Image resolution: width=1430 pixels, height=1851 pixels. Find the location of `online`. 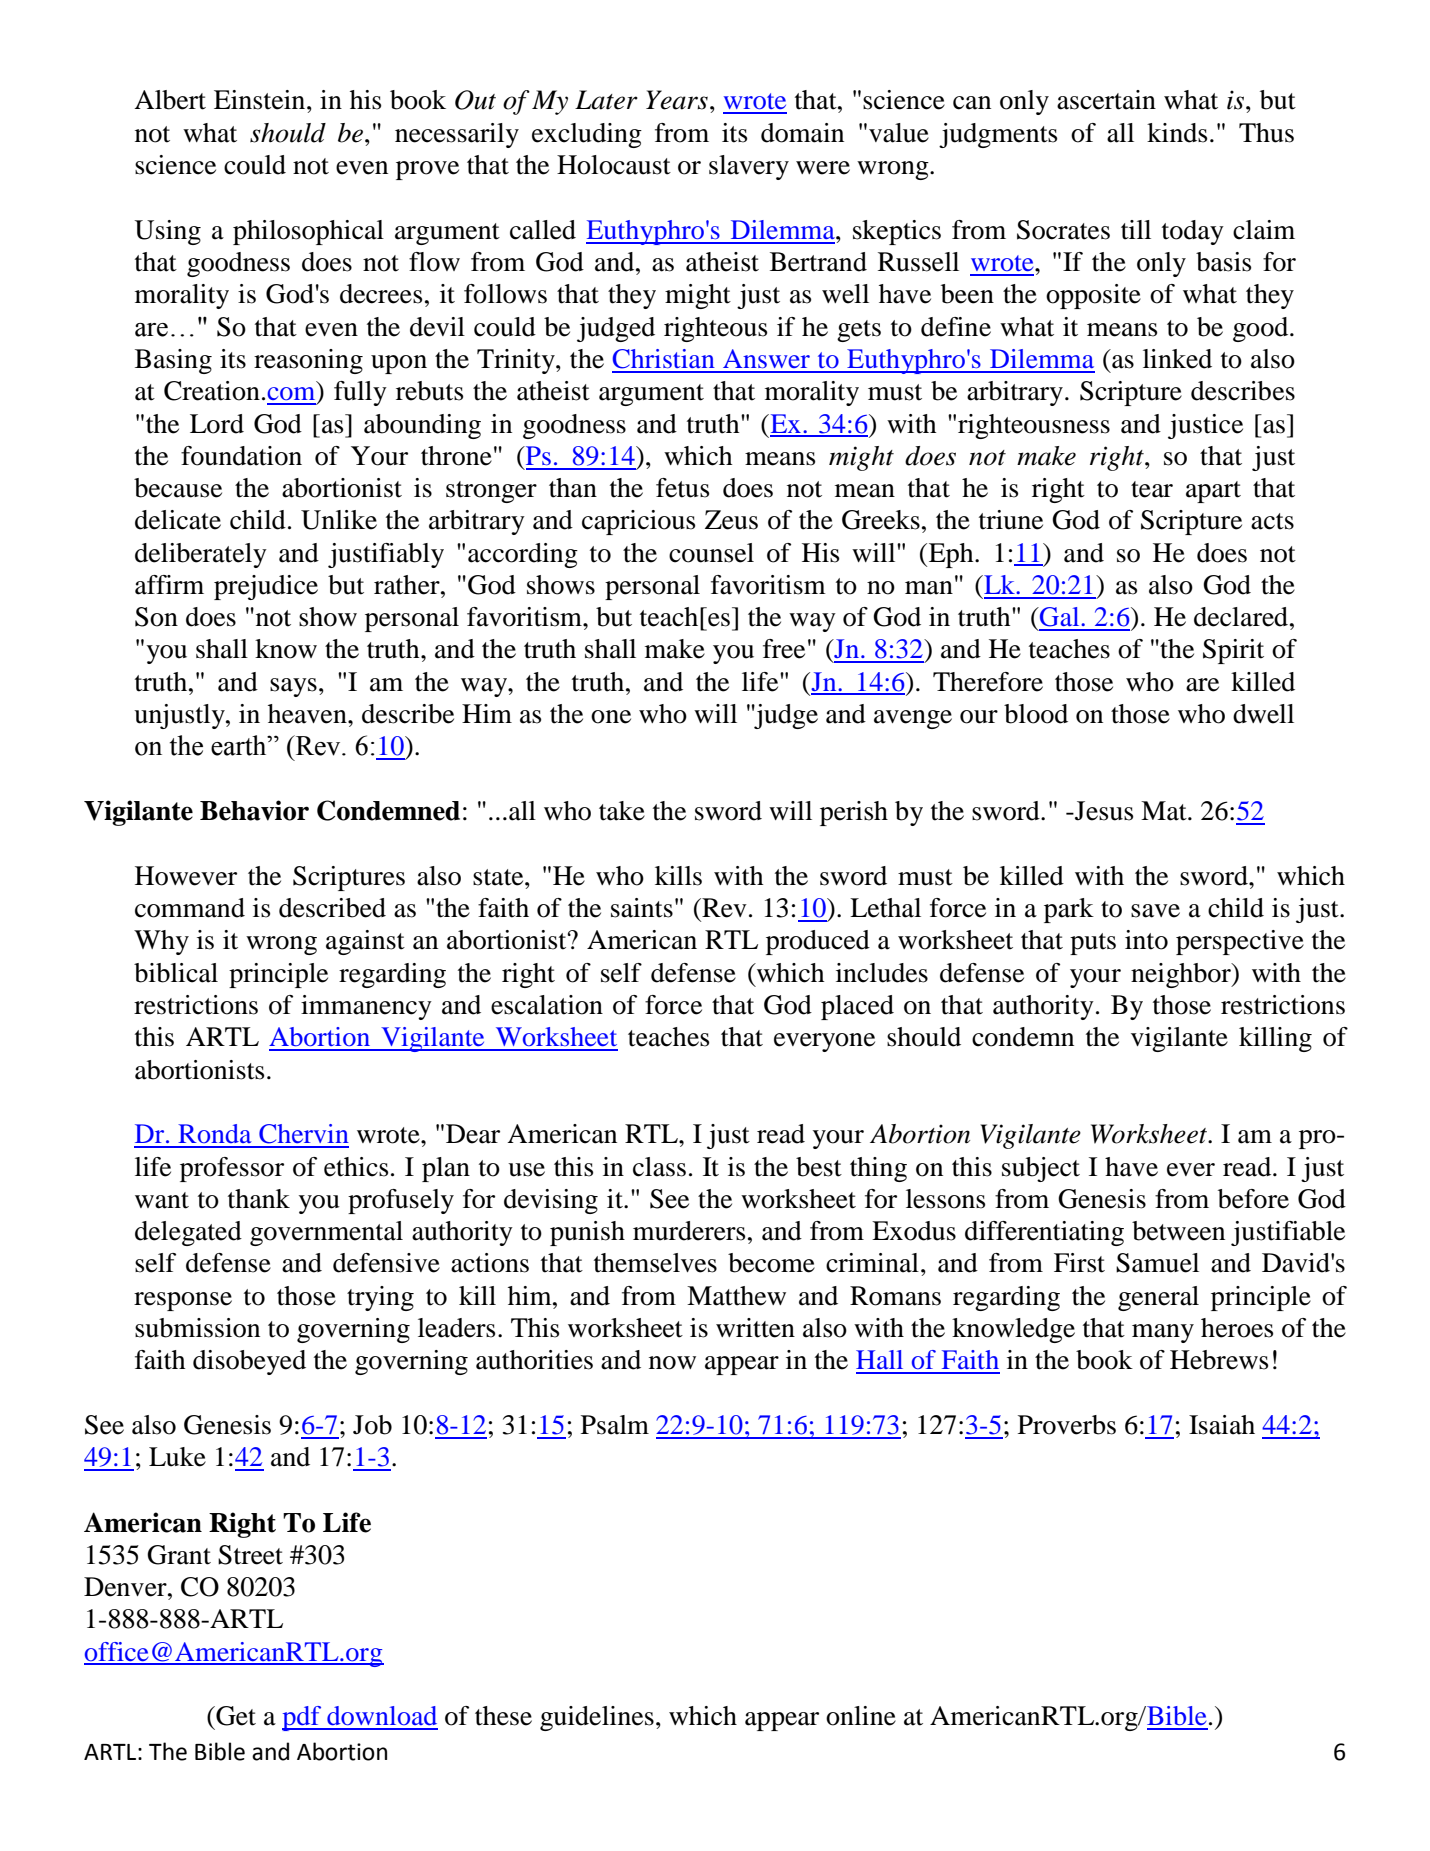

online is located at coordinates (861, 1716).
